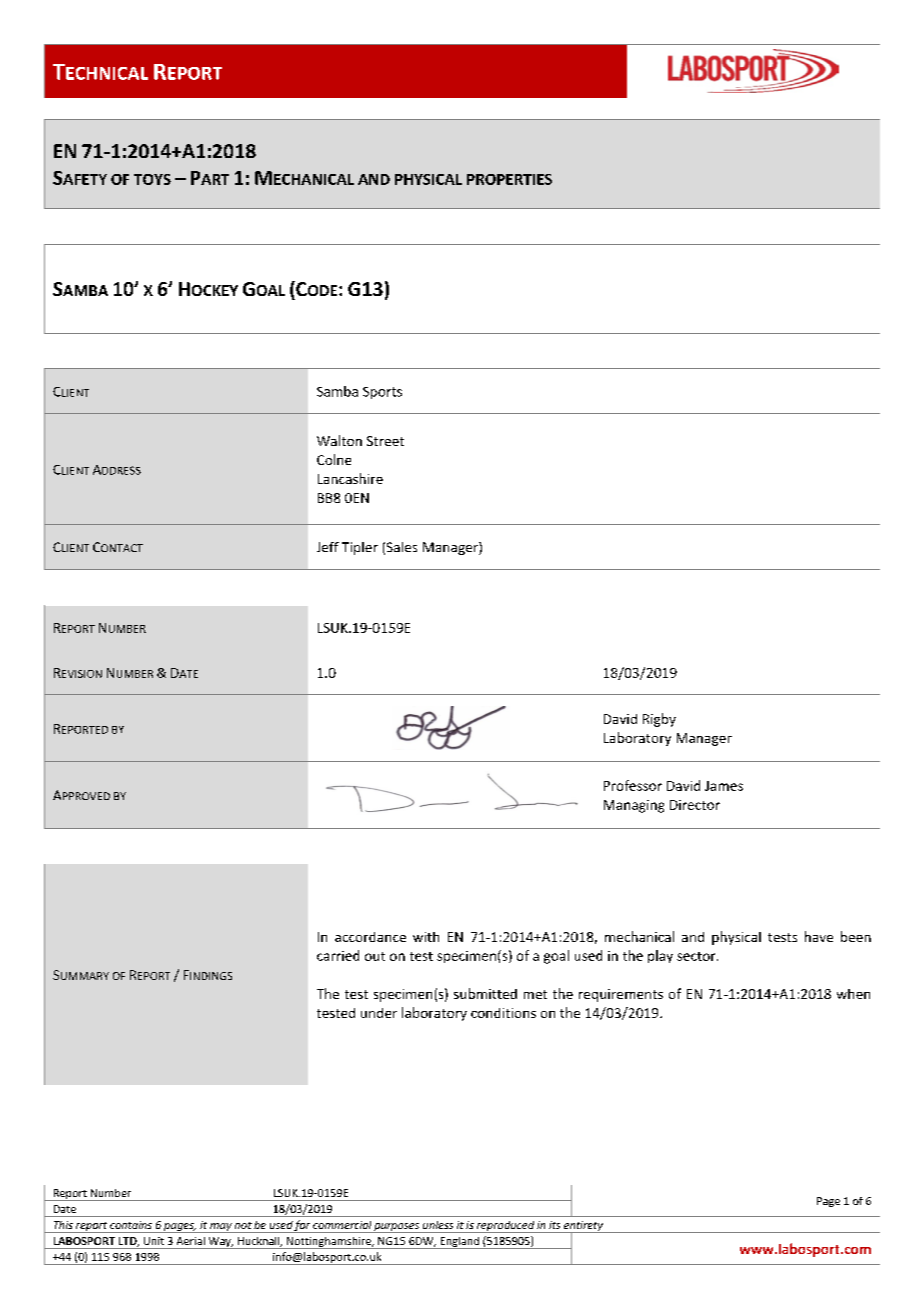 The height and width of the screenshot is (1308, 924). What do you see at coordinates (659, 720) in the screenshot?
I see `Rigby` at bounding box center [659, 720].
